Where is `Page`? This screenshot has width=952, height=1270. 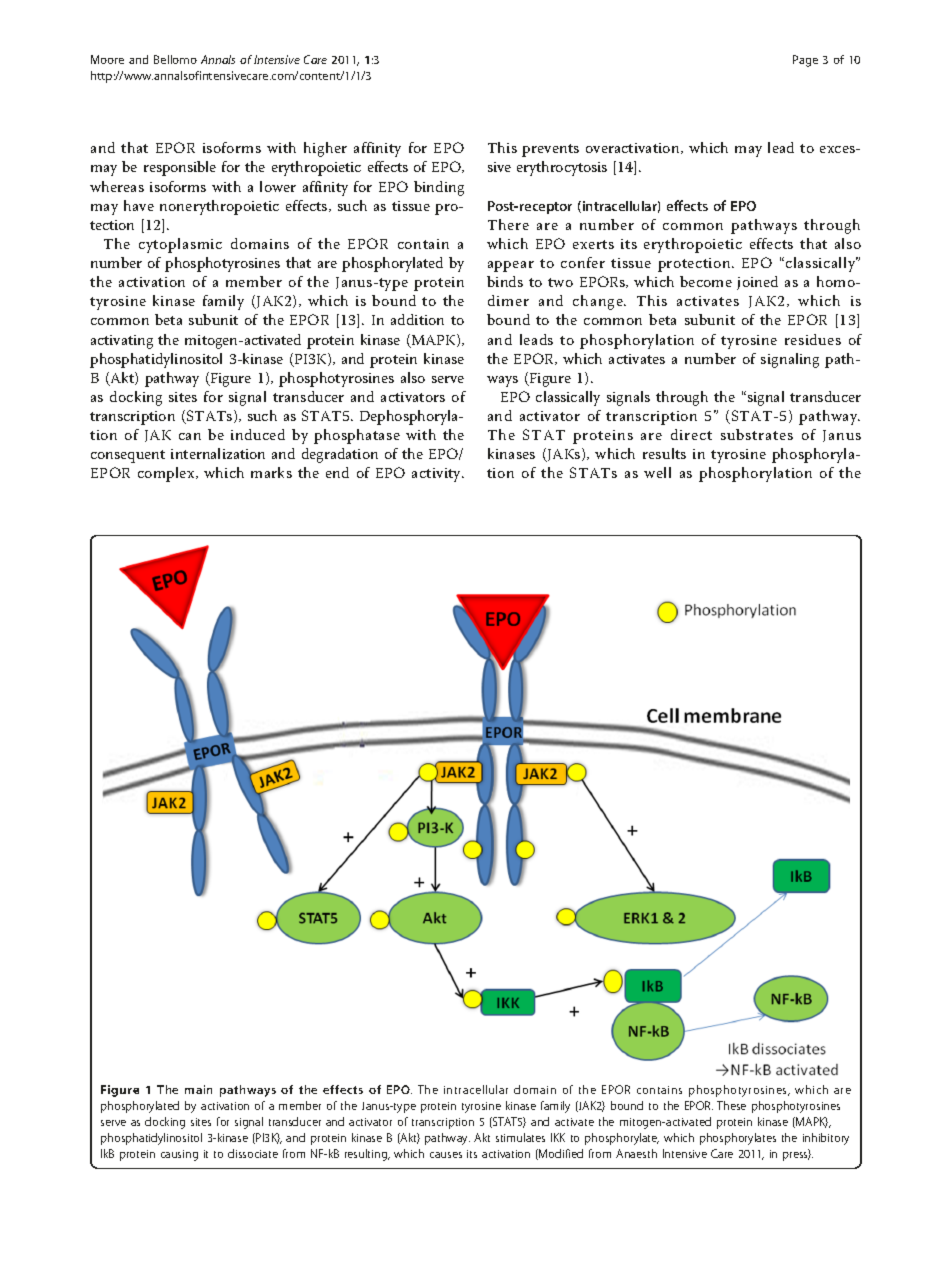
Page is located at coordinates (805, 61).
